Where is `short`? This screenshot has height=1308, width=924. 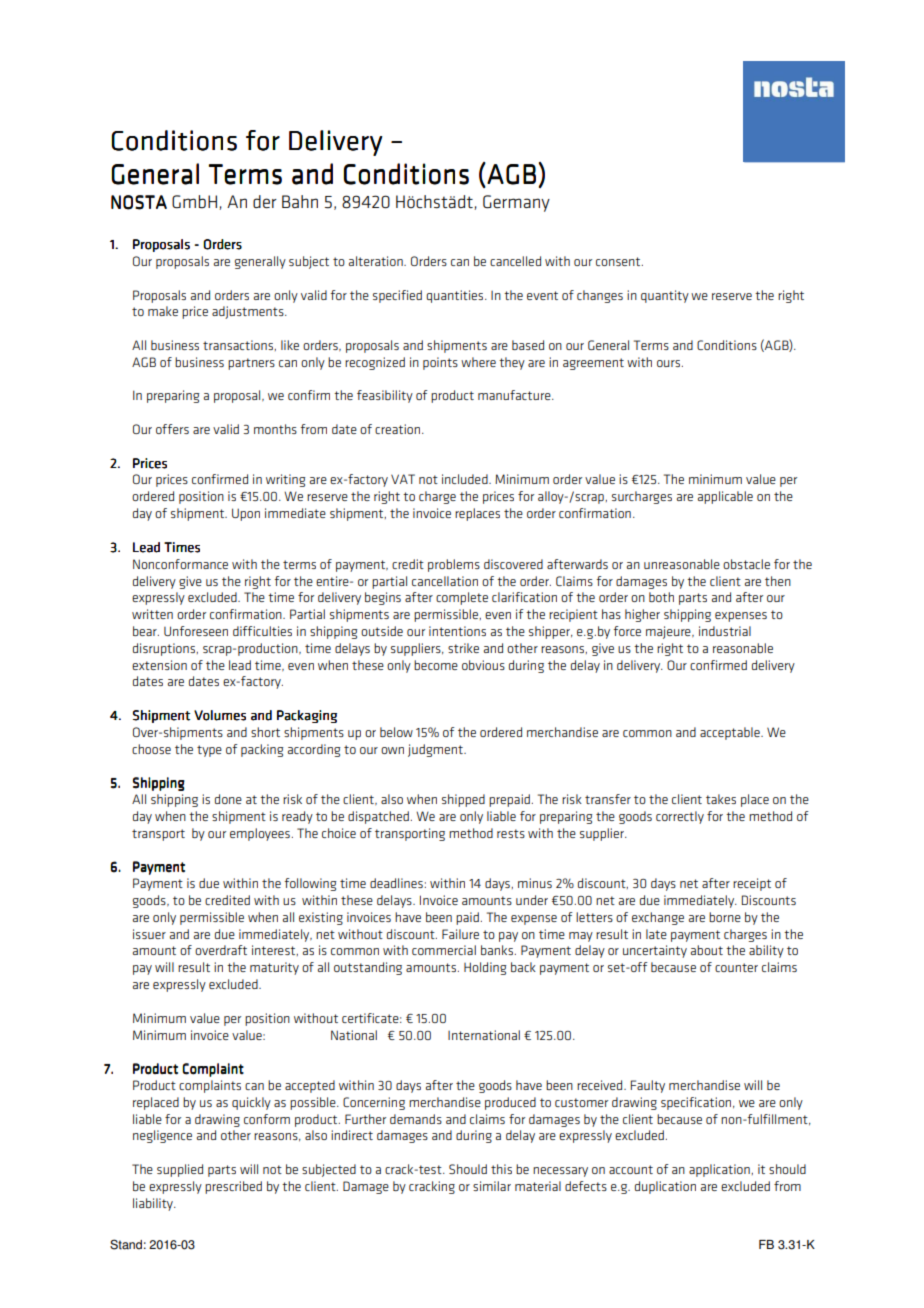 short is located at coordinates (265, 732).
